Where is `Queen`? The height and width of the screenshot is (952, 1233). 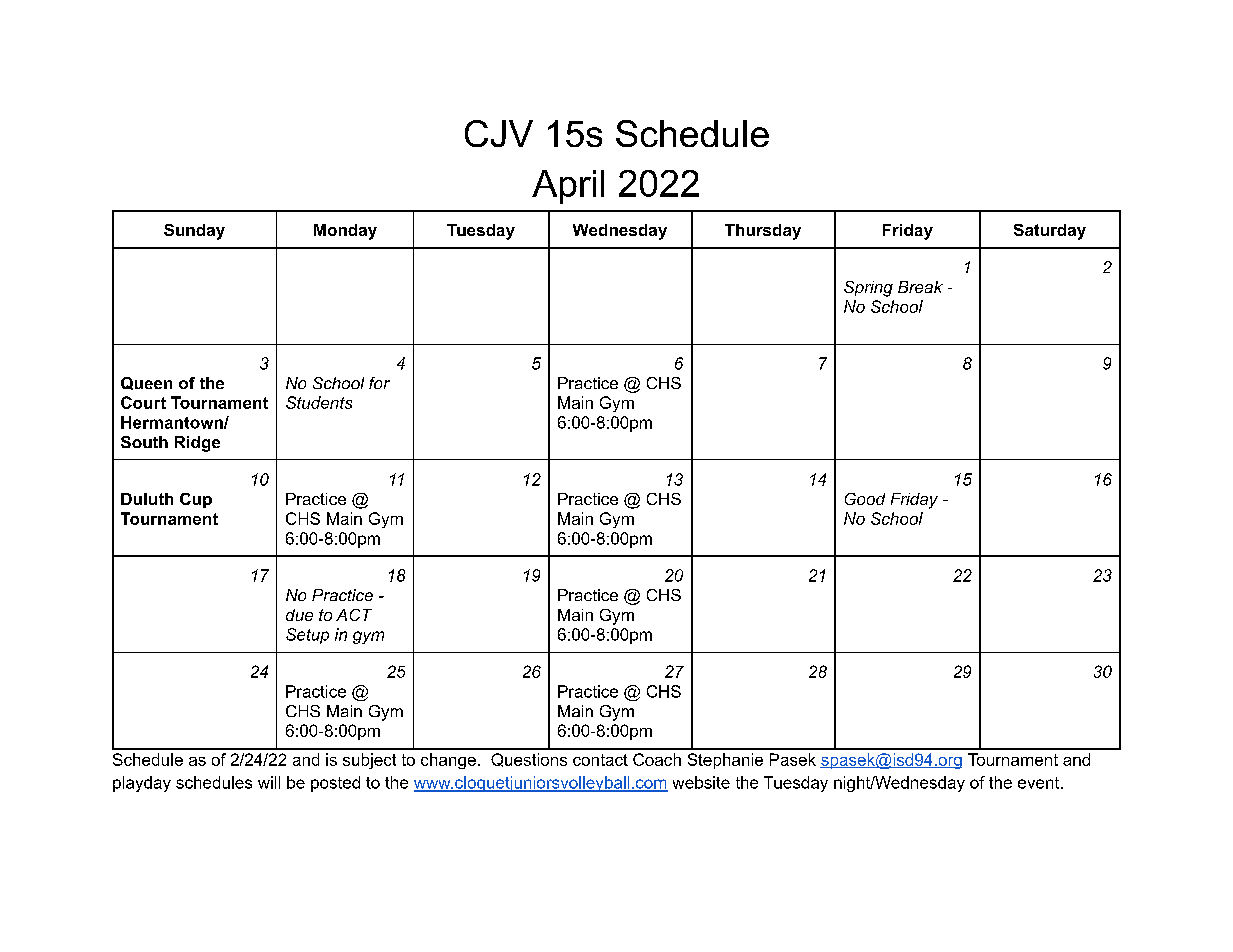
Queen is located at coordinates (146, 383).
